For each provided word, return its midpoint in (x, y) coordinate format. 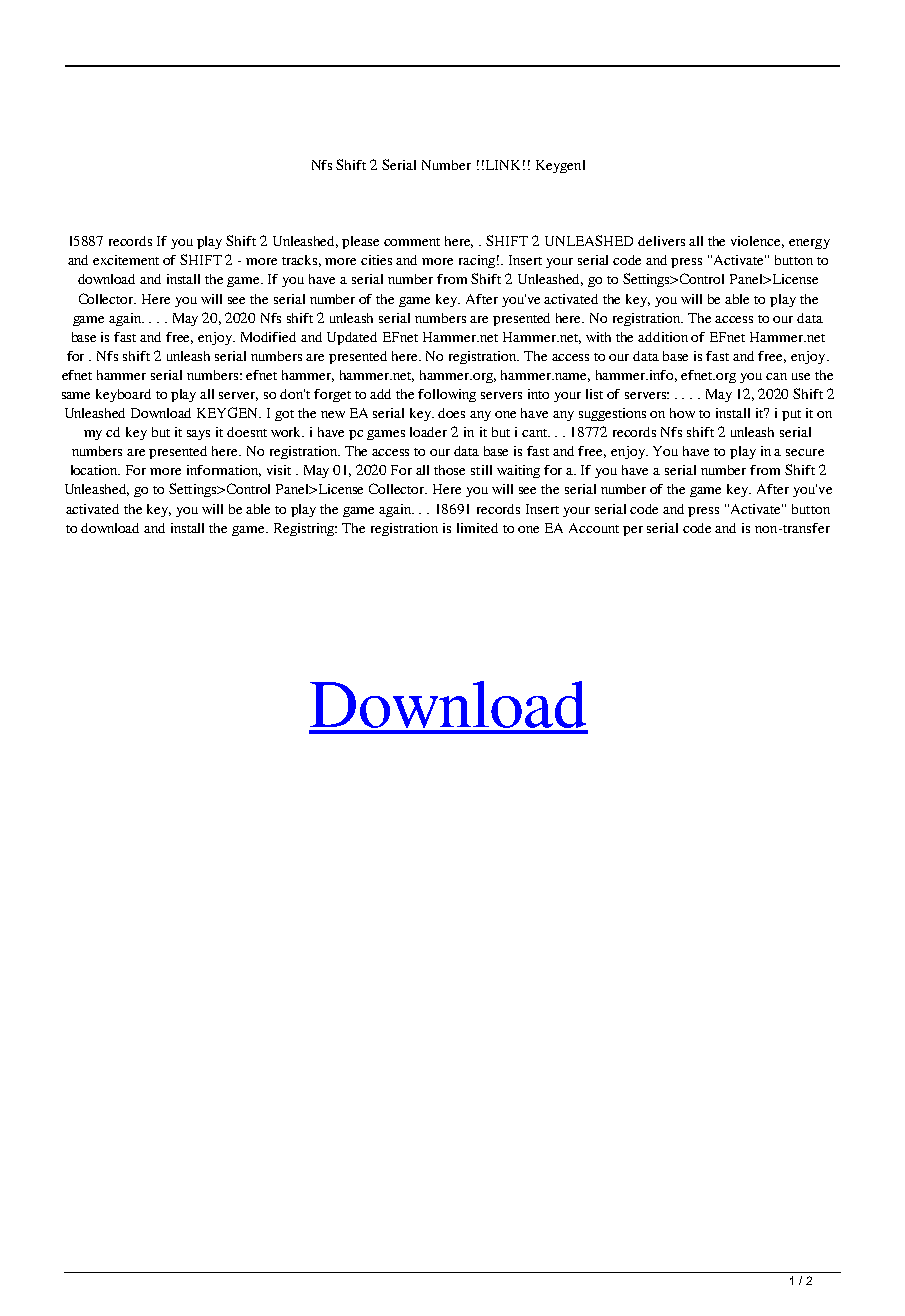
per (633, 531)
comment (412, 242)
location (95, 470)
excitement (126, 260)
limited (477, 528)
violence (757, 242)
